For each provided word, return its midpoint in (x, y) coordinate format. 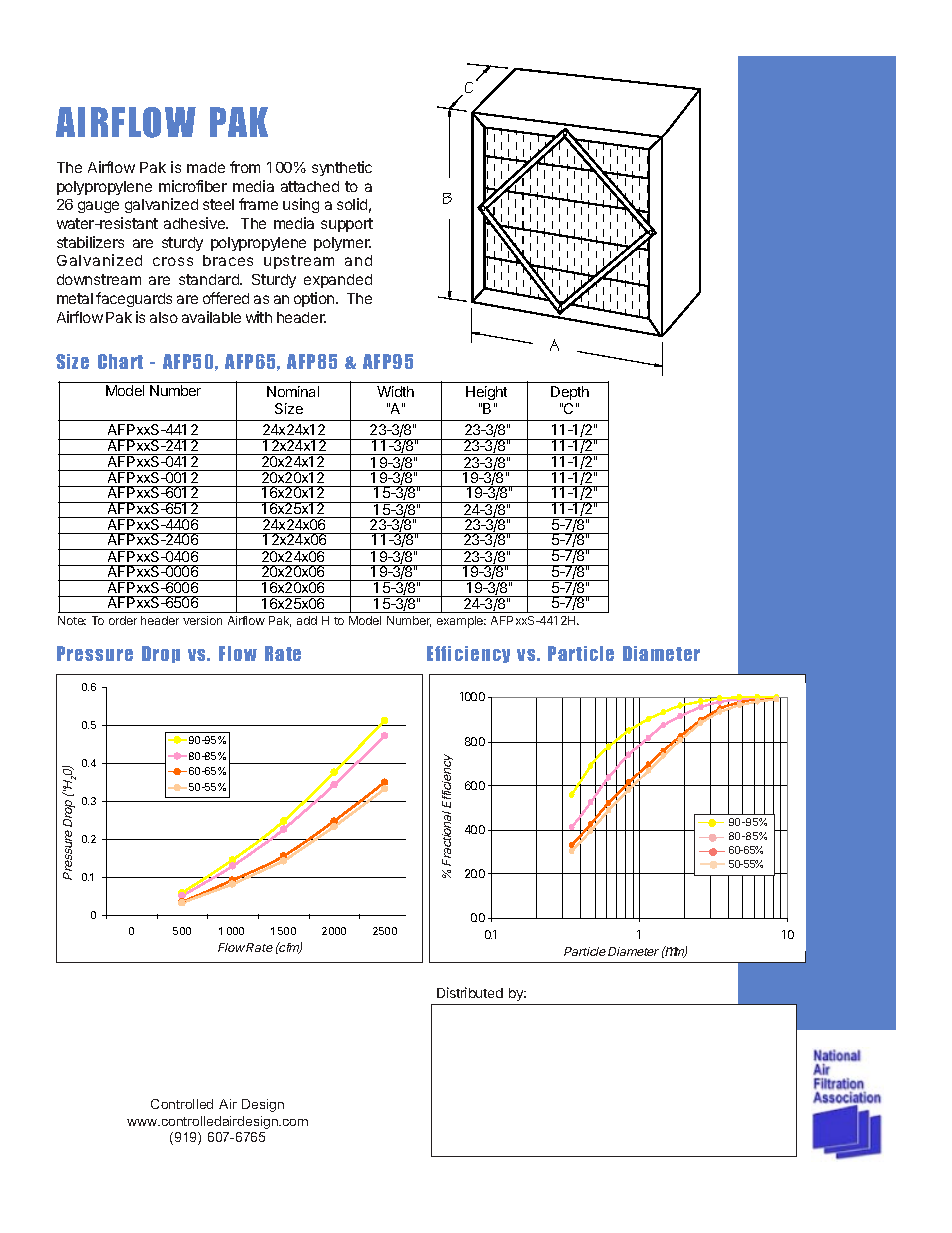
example (461, 622)
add (307, 620)
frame (258, 204)
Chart (120, 361)
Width (395, 391)
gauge (98, 207)
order (123, 620)
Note (72, 620)
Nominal (293, 391)
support (347, 225)
